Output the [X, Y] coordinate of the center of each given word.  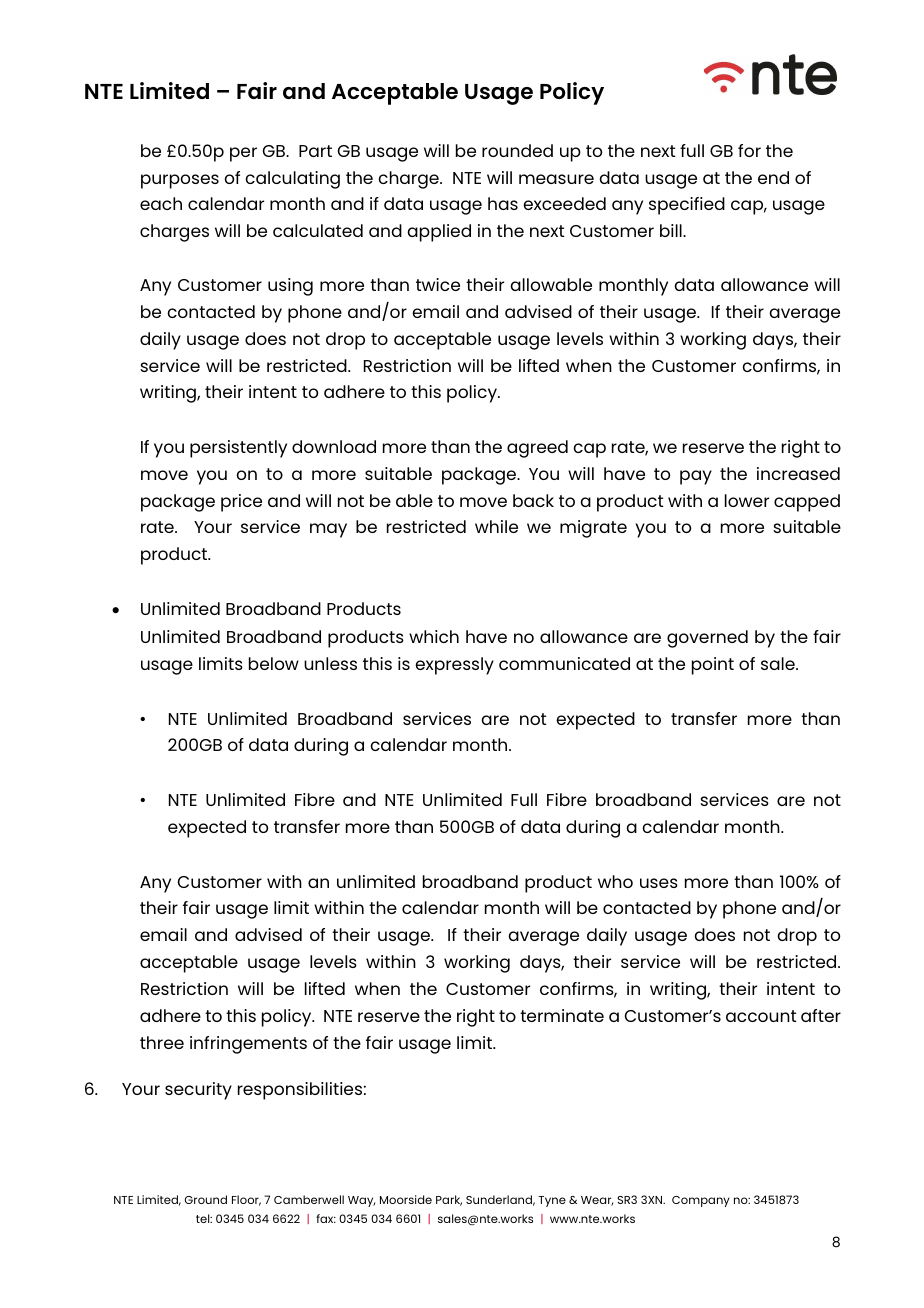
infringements [248, 1045]
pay [696, 477]
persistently [238, 449]
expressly [454, 666]
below [274, 663]
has [503, 203]
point [713, 666]
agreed [537, 449]
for [749, 150]
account [761, 1016]
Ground [206, 1199]
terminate [562, 1015]
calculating [292, 180]
